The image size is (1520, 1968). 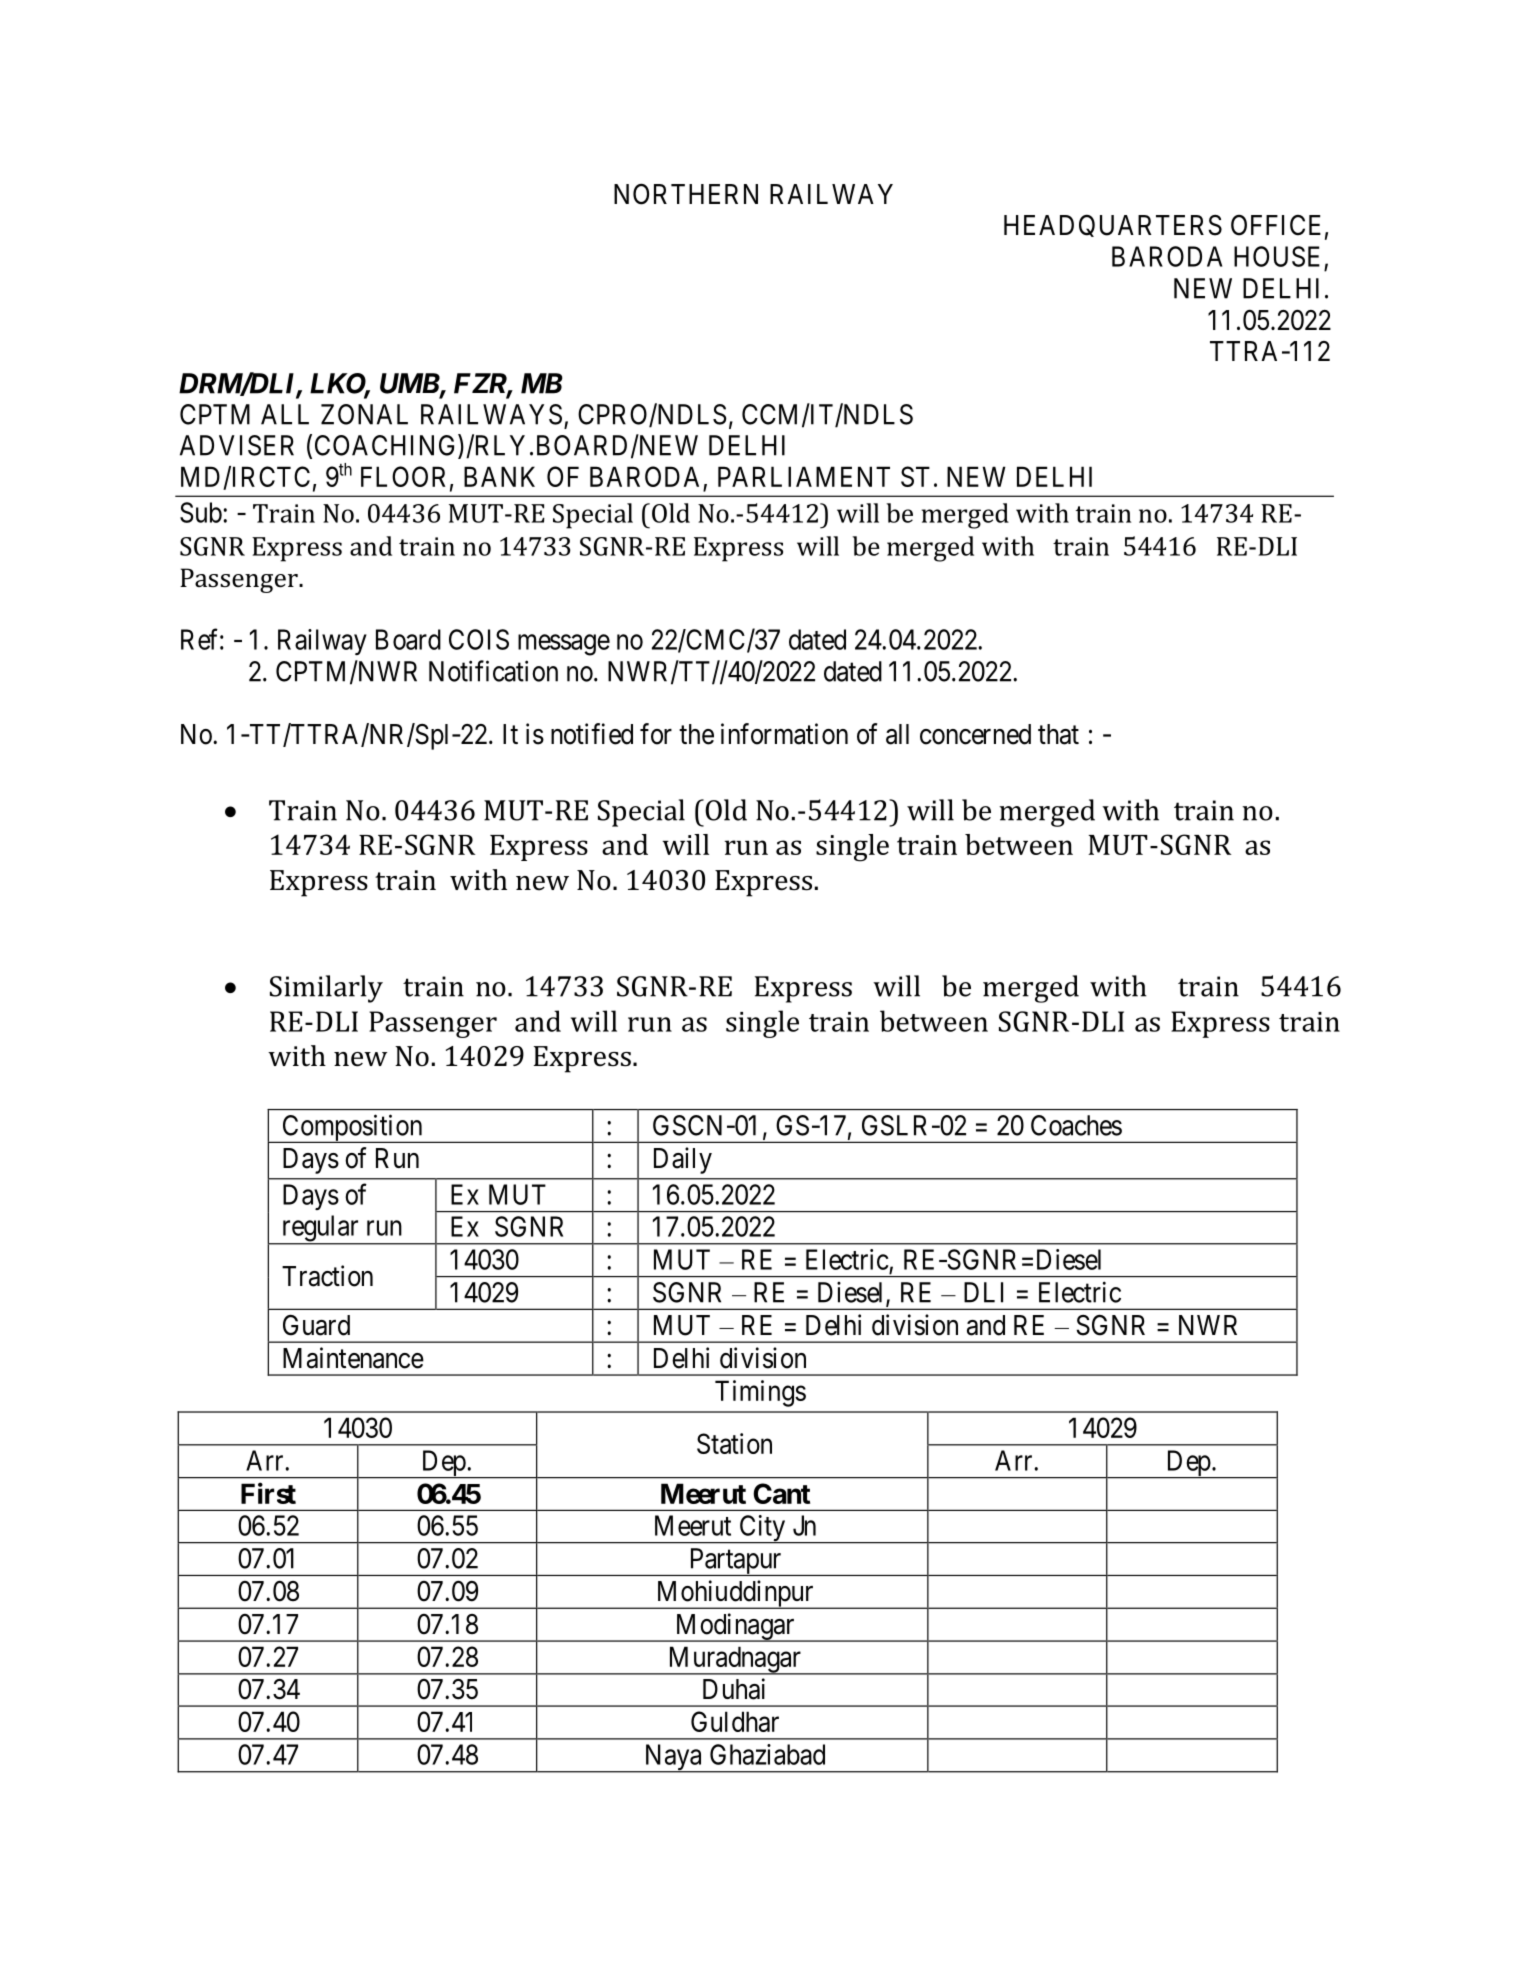 What do you see at coordinates (364, 414) in the screenshot?
I see `ZONAL` at bounding box center [364, 414].
